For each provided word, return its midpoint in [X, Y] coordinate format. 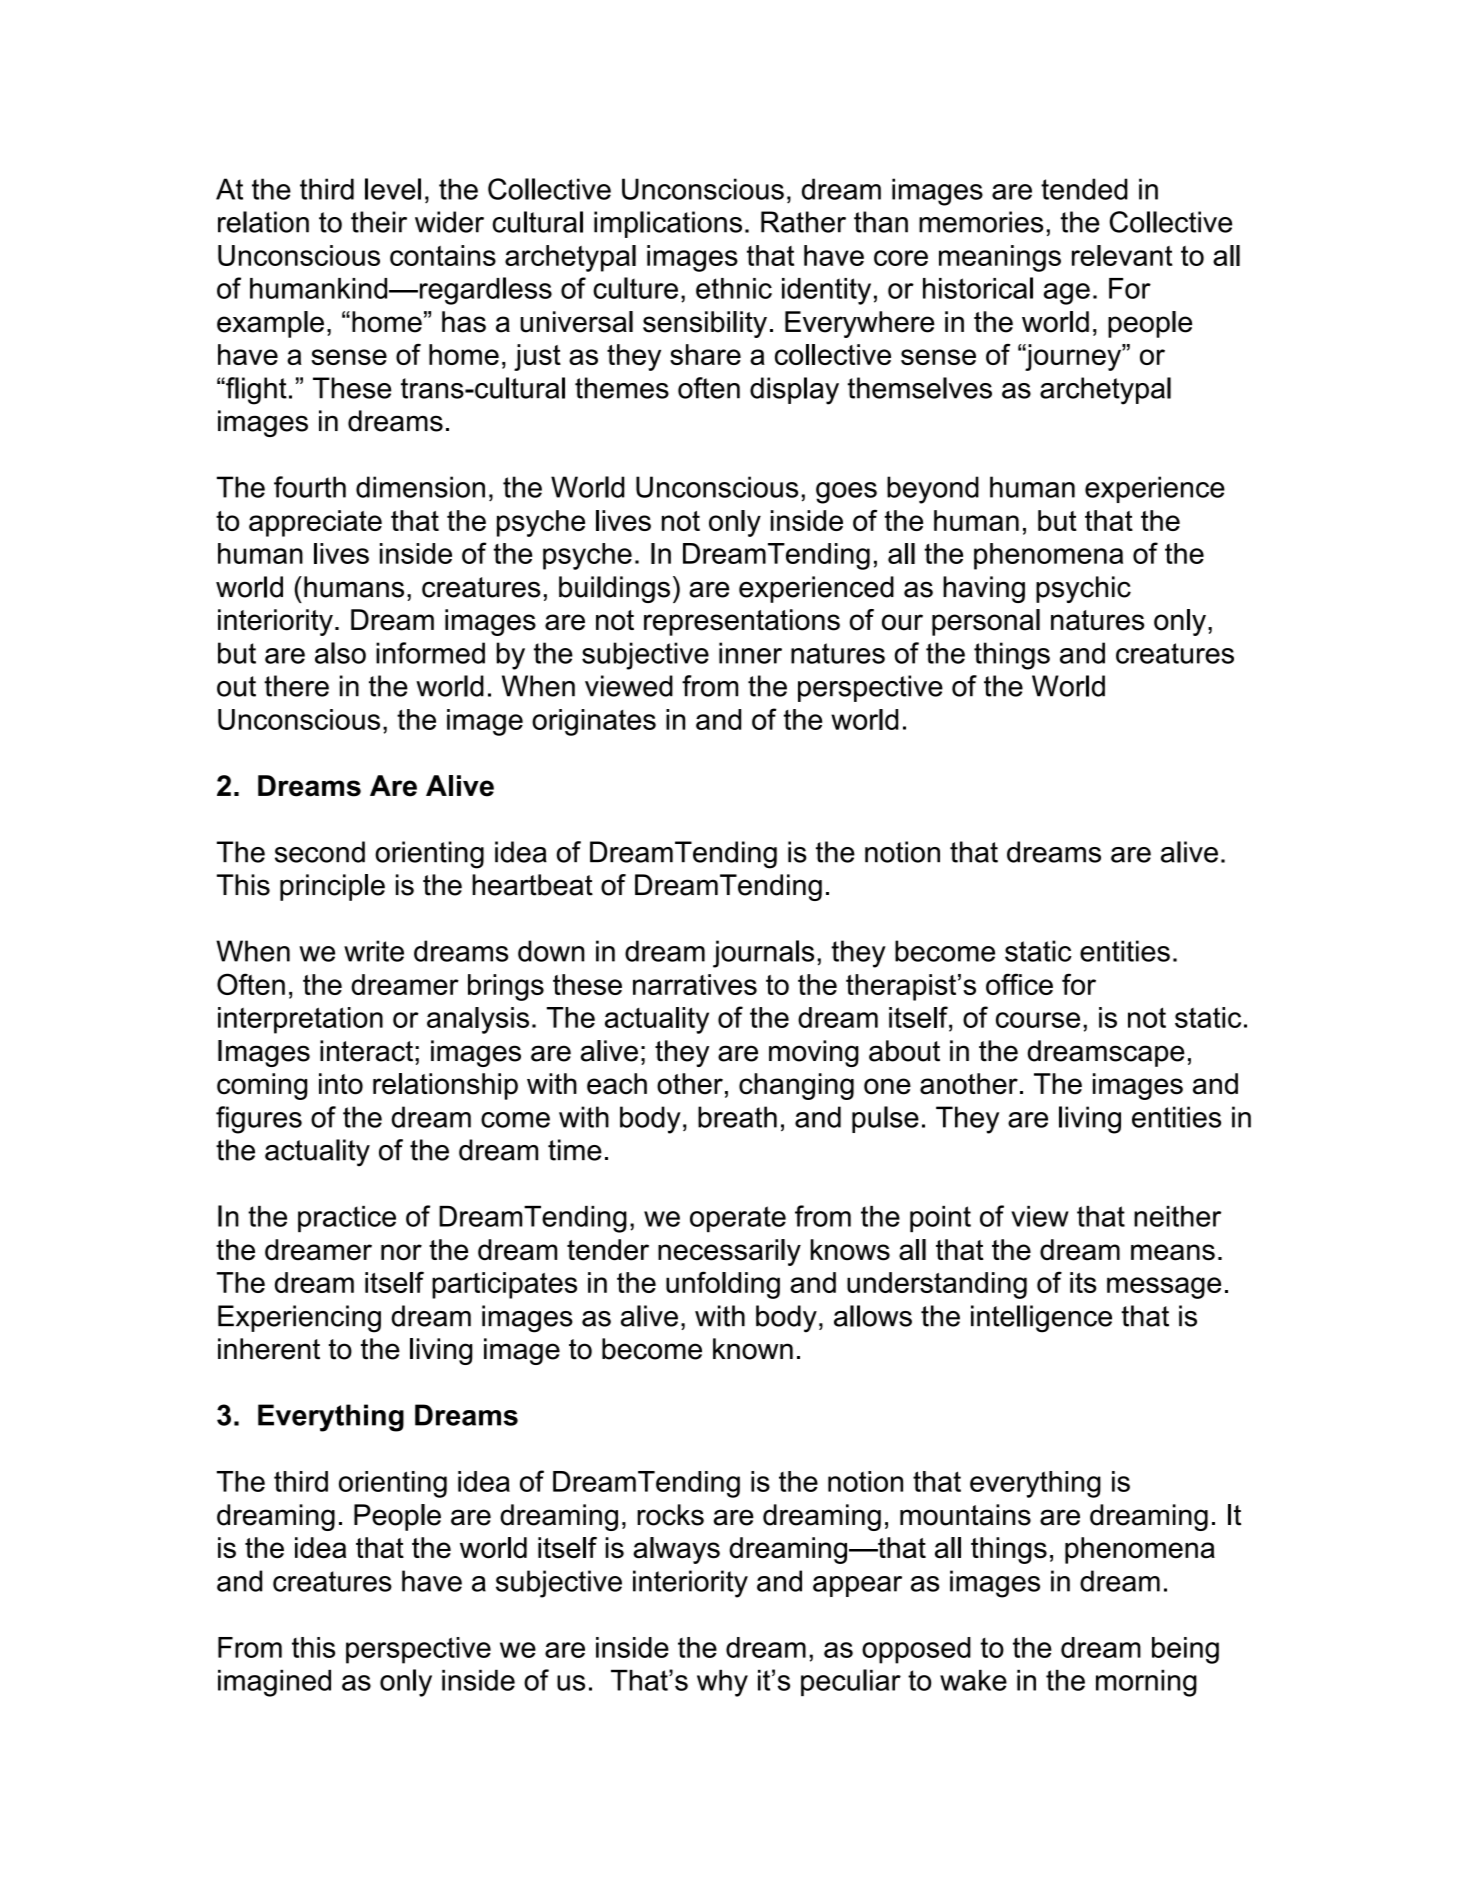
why [722, 1683]
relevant [1122, 255]
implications [668, 224]
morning [1146, 1683]
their [379, 222]
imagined [274, 1683]
